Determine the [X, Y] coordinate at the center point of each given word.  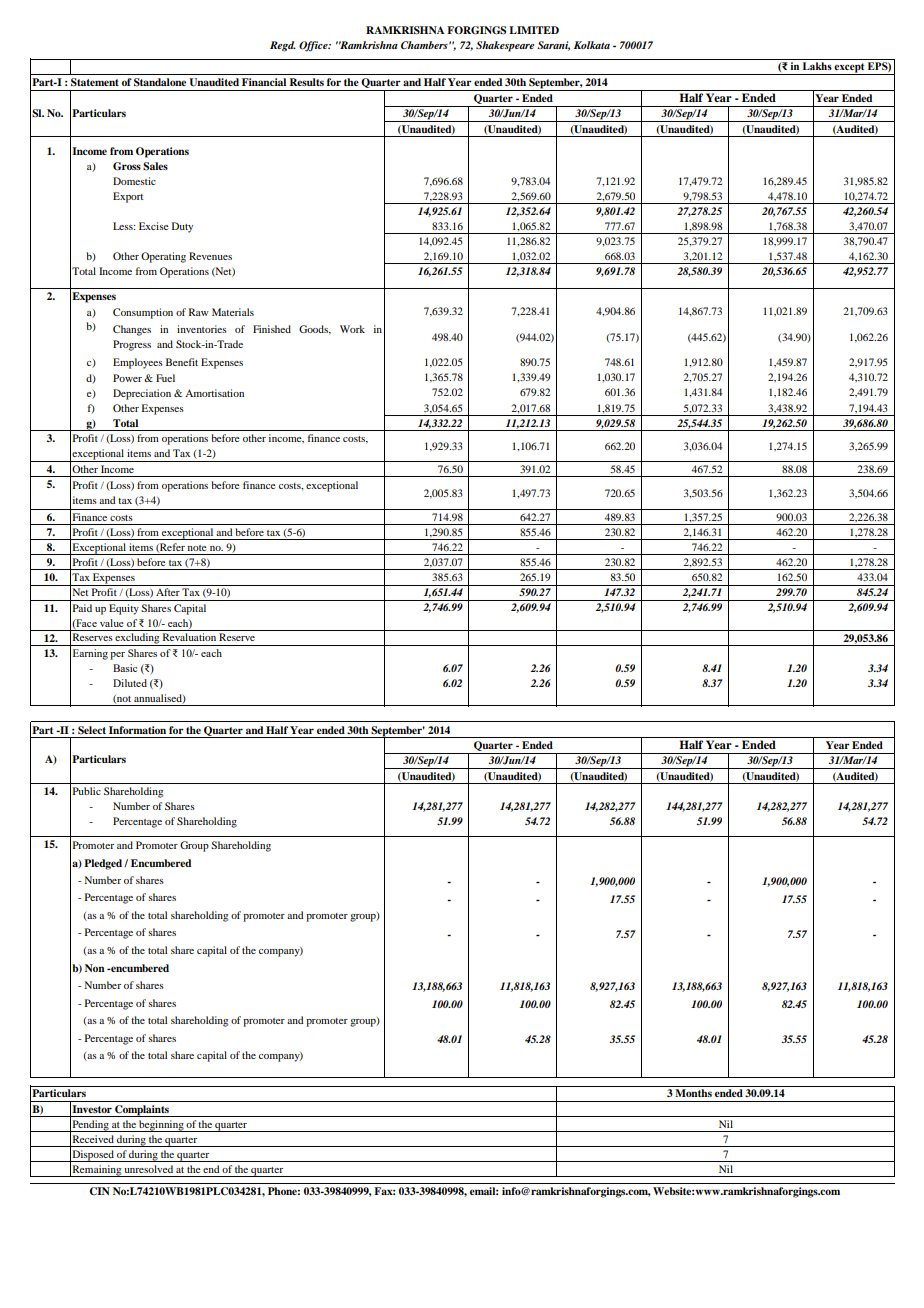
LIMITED [534, 30]
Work [352, 329]
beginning [161, 1126]
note [197, 548]
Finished [272, 329]
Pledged [104, 864]
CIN [99, 1191]
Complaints [142, 1111]
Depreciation [142, 394]
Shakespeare [505, 46]
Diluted [130, 683]
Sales [155, 166]
